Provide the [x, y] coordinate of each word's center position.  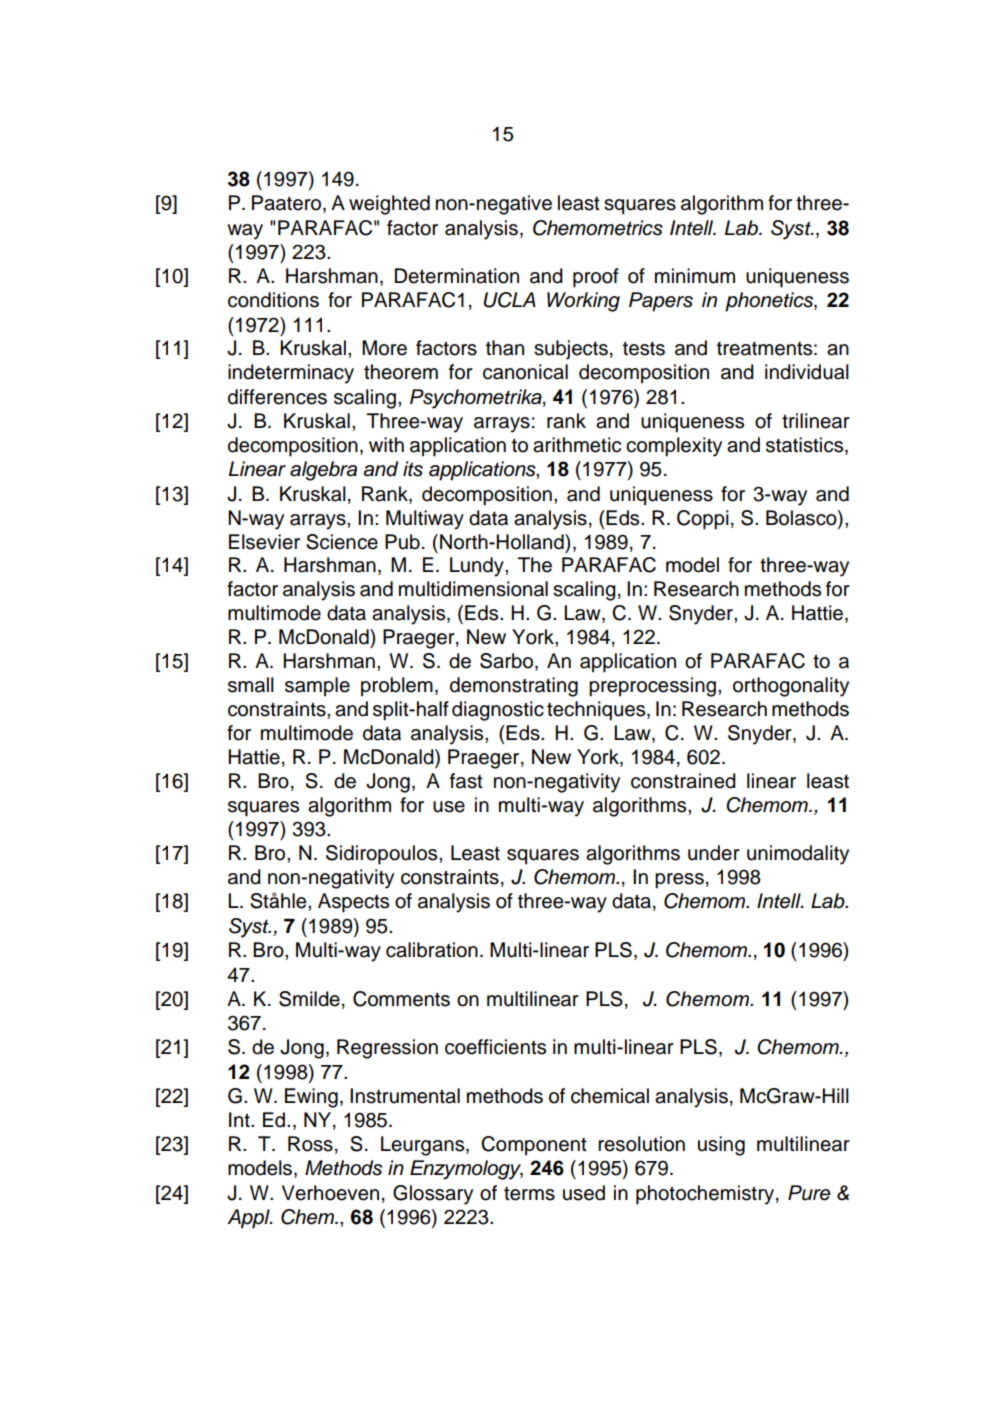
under [714, 853]
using [721, 1146]
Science [342, 542]
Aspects [353, 903]
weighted [389, 205]
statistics [806, 446]
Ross [310, 1144]
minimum [695, 276]
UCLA [509, 300]
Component [534, 1146]
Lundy [478, 567]
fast [466, 781]
